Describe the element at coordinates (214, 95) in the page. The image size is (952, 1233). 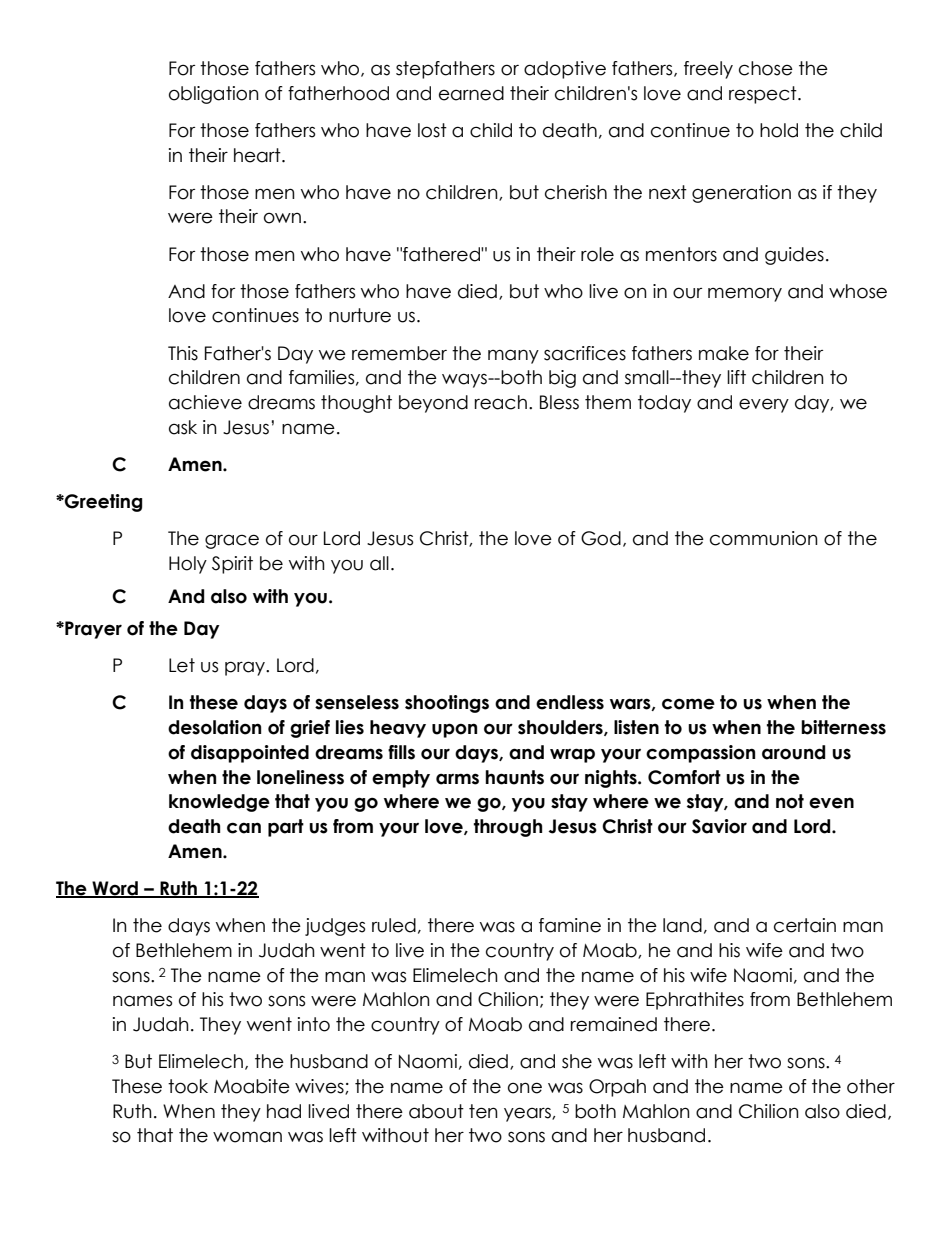
I see `obligation` at that location.
